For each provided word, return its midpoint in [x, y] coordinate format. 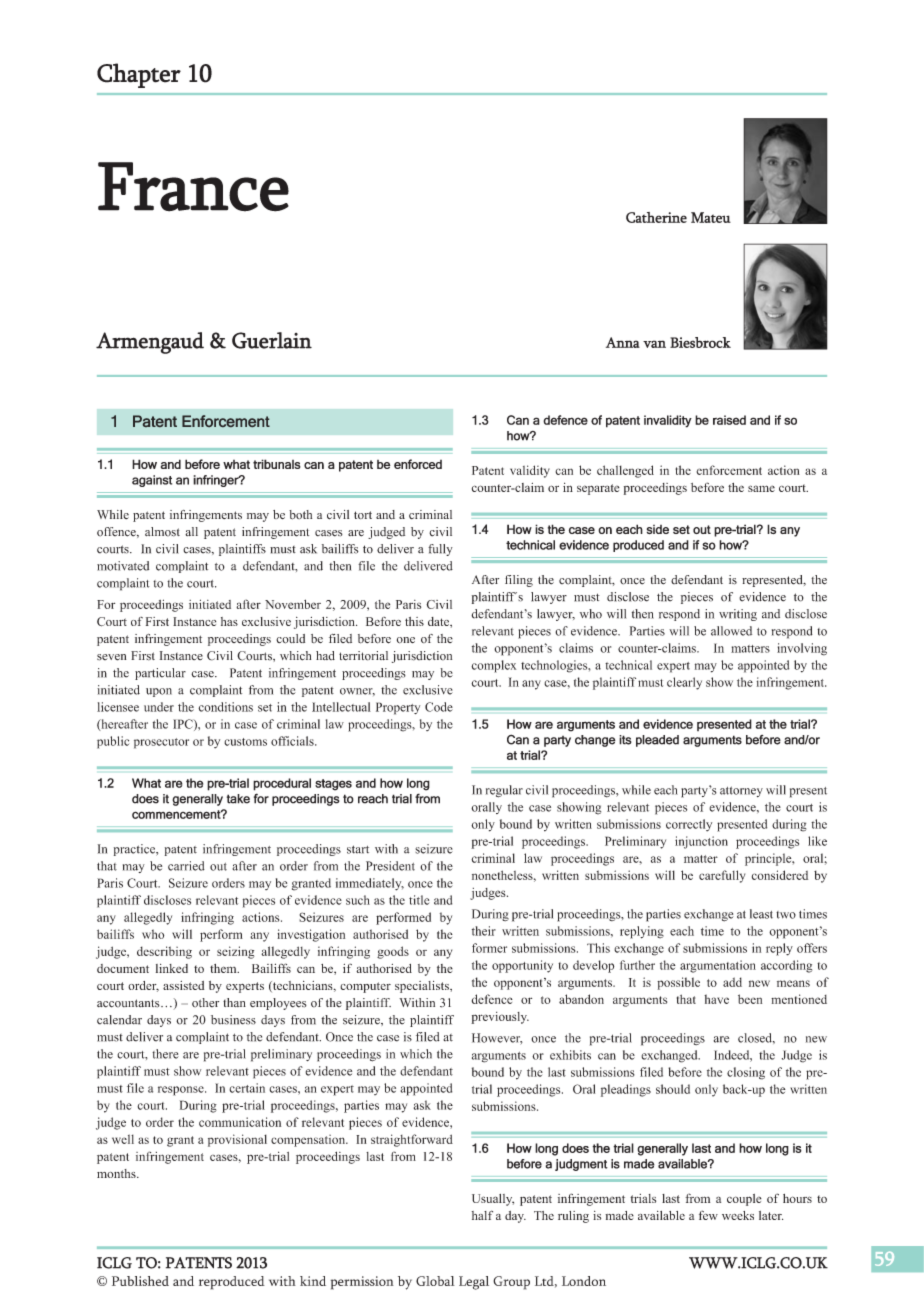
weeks [738, 1215]
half [482, 1215]
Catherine [656, 217]
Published [140, 1281]
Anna [623, 342]
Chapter [139, 75]
